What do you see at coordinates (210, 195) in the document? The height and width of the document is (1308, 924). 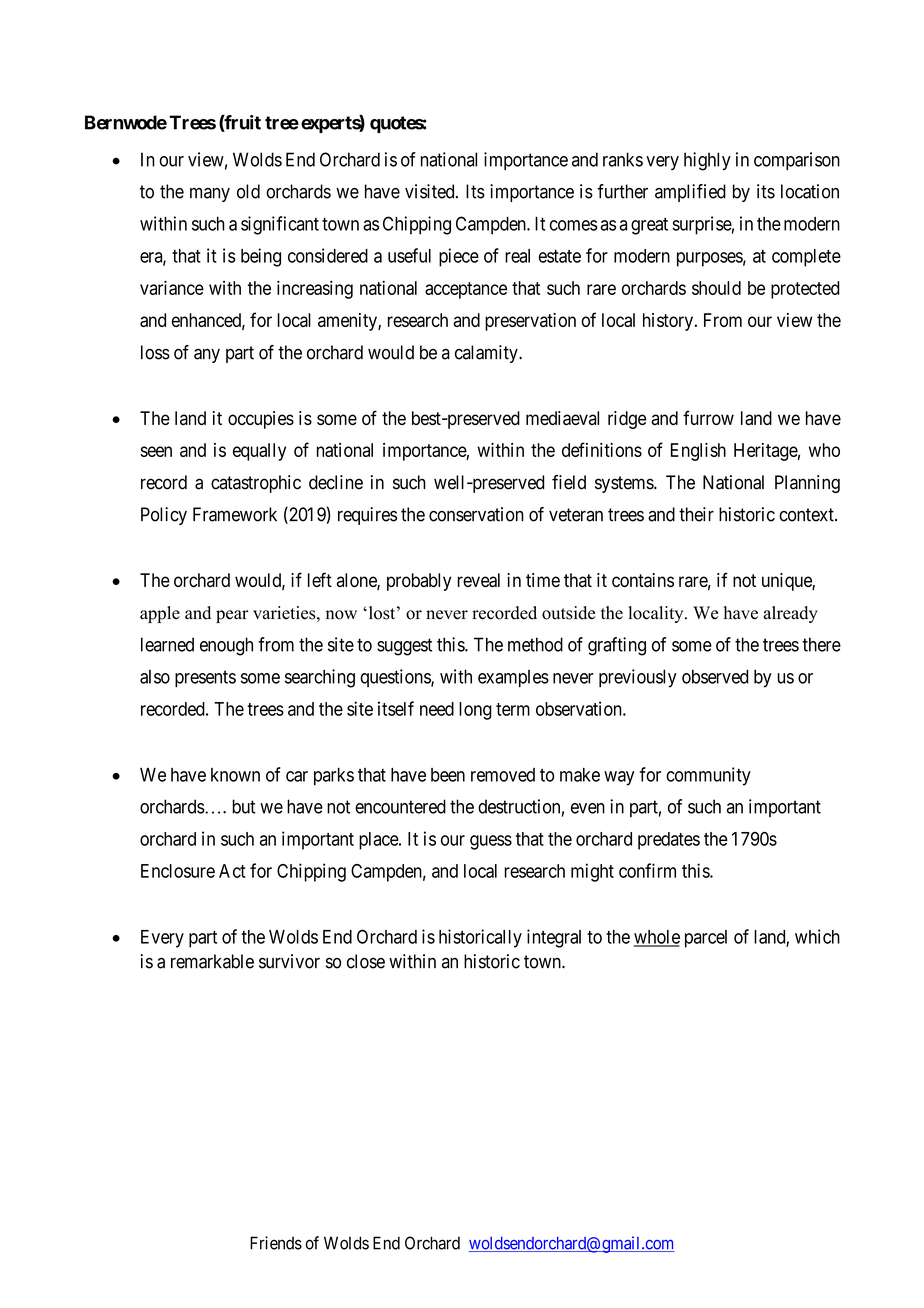 I see `many` at bounding box center [210, 195].
